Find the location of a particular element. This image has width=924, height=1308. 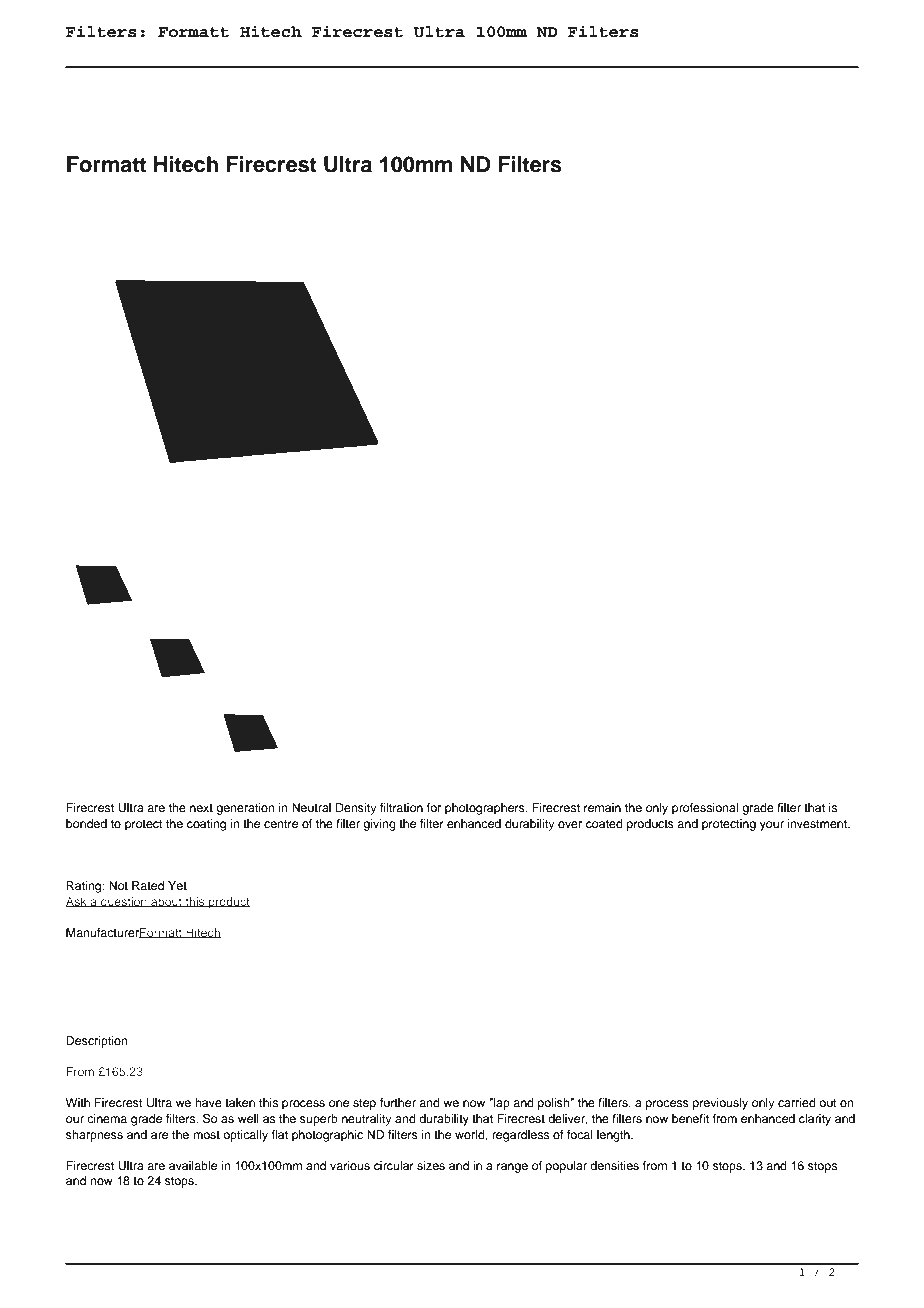

professional is located at coordinates (705, 809).
